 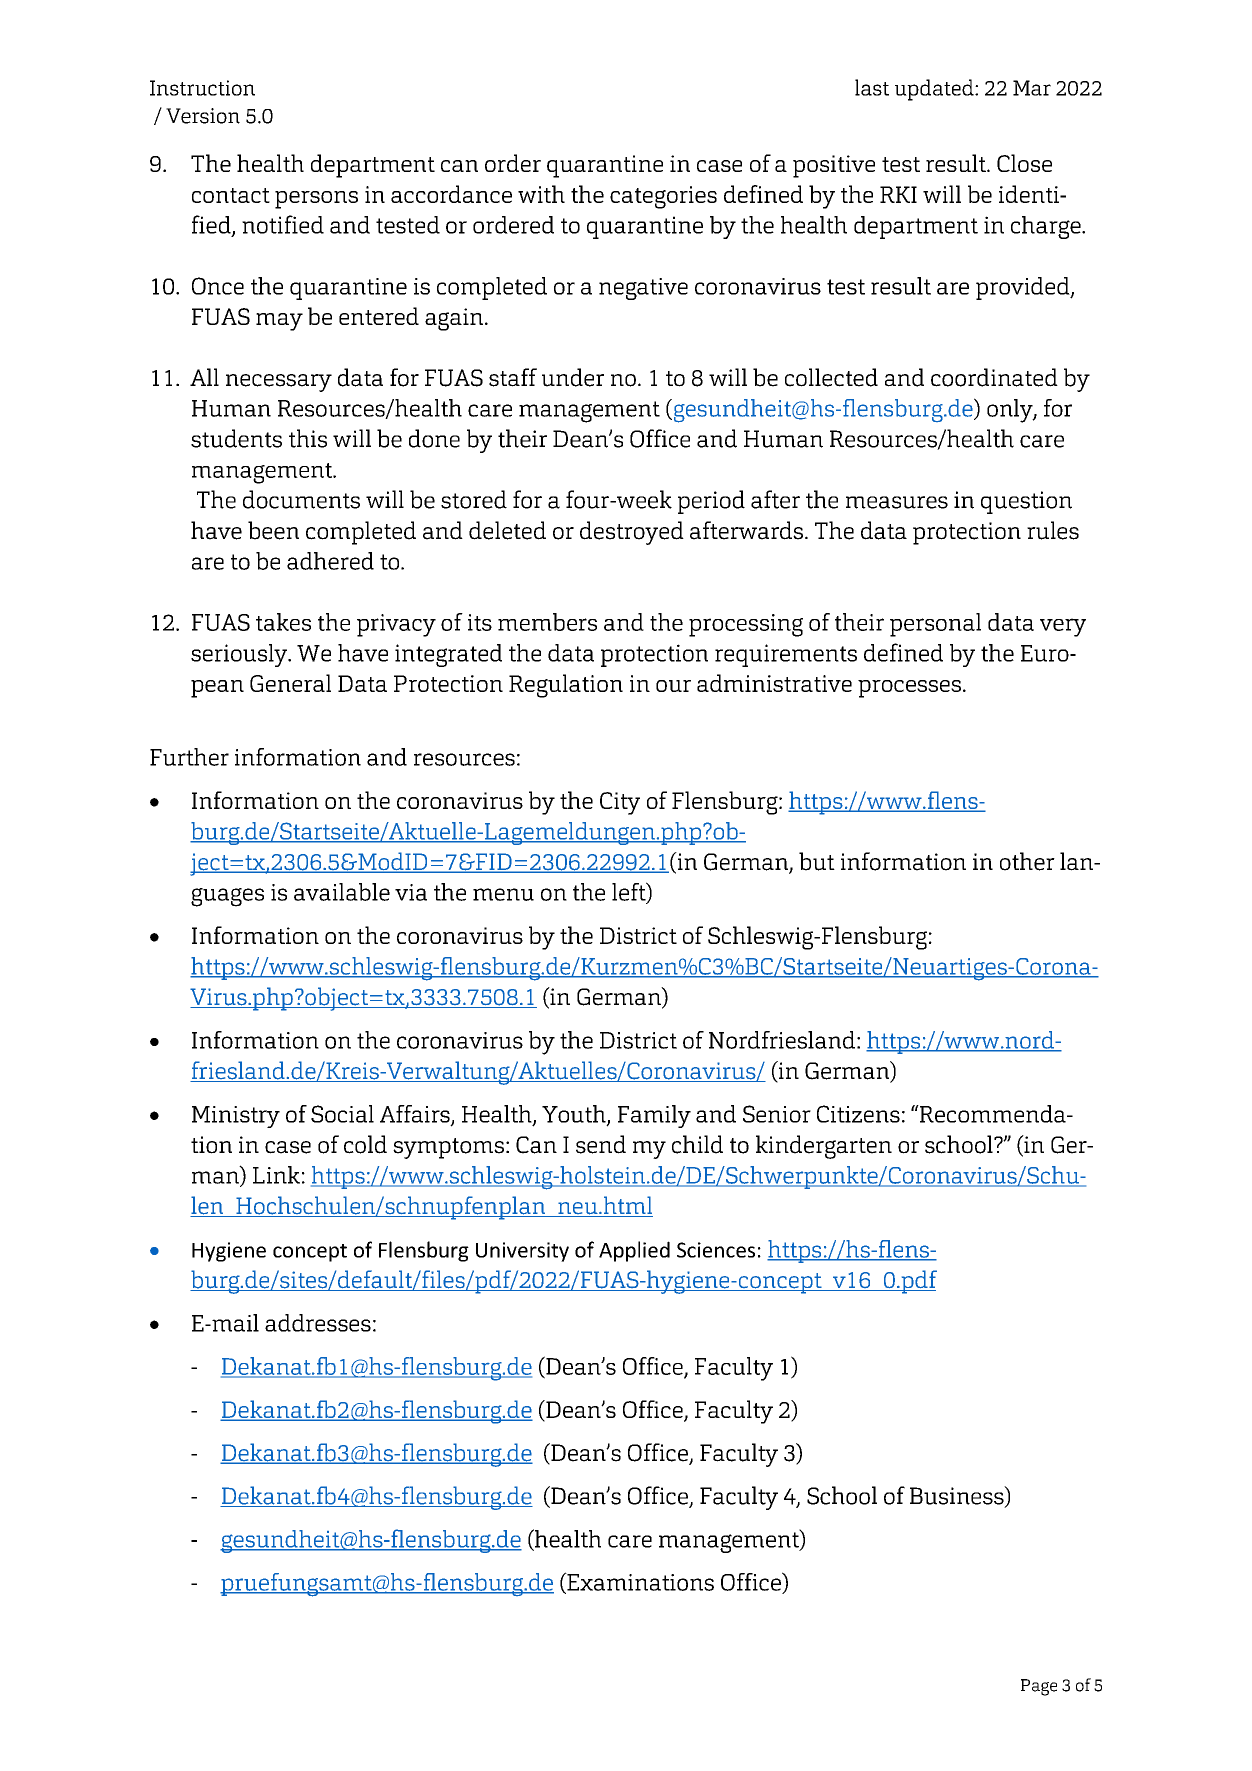 I want to click on Social, so click(x=342, y=1114).
